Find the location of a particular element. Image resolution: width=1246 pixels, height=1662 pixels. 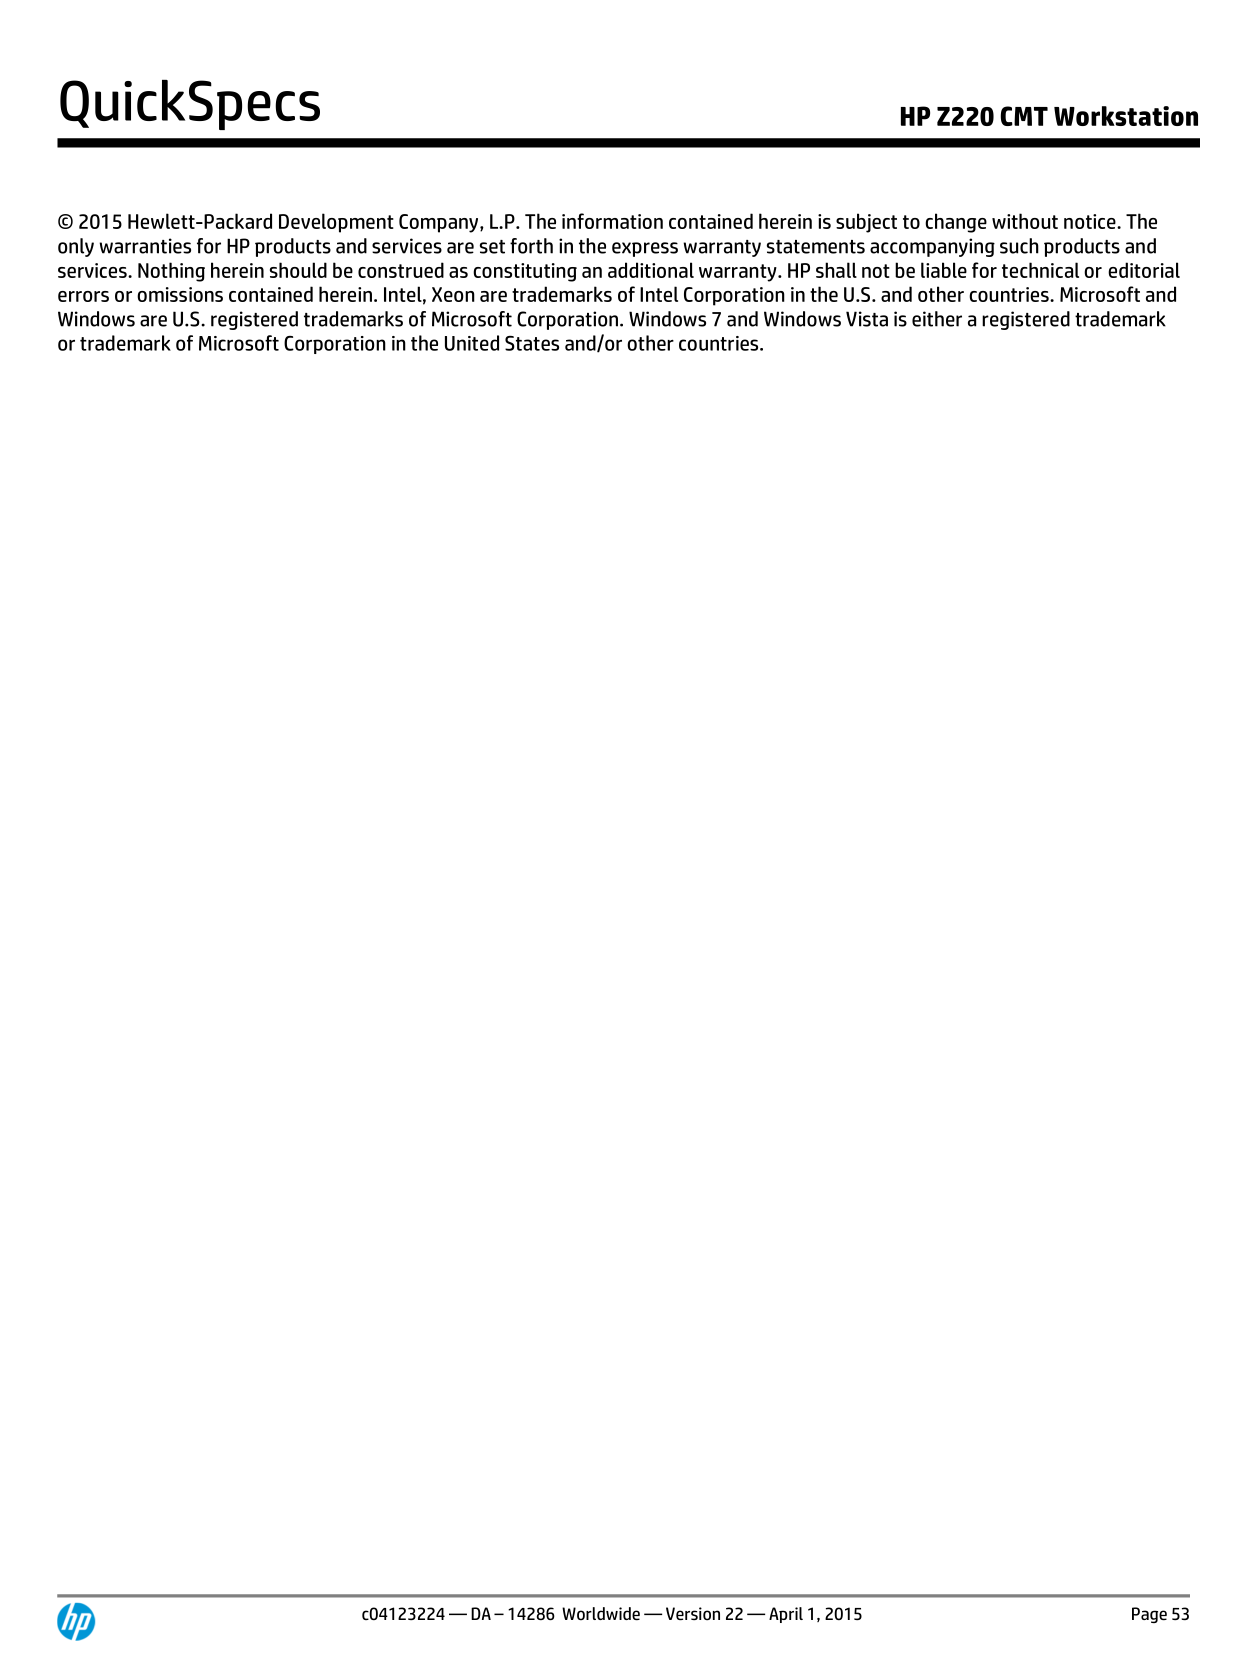

Worldwide is located at coordinates (601, 1614).
